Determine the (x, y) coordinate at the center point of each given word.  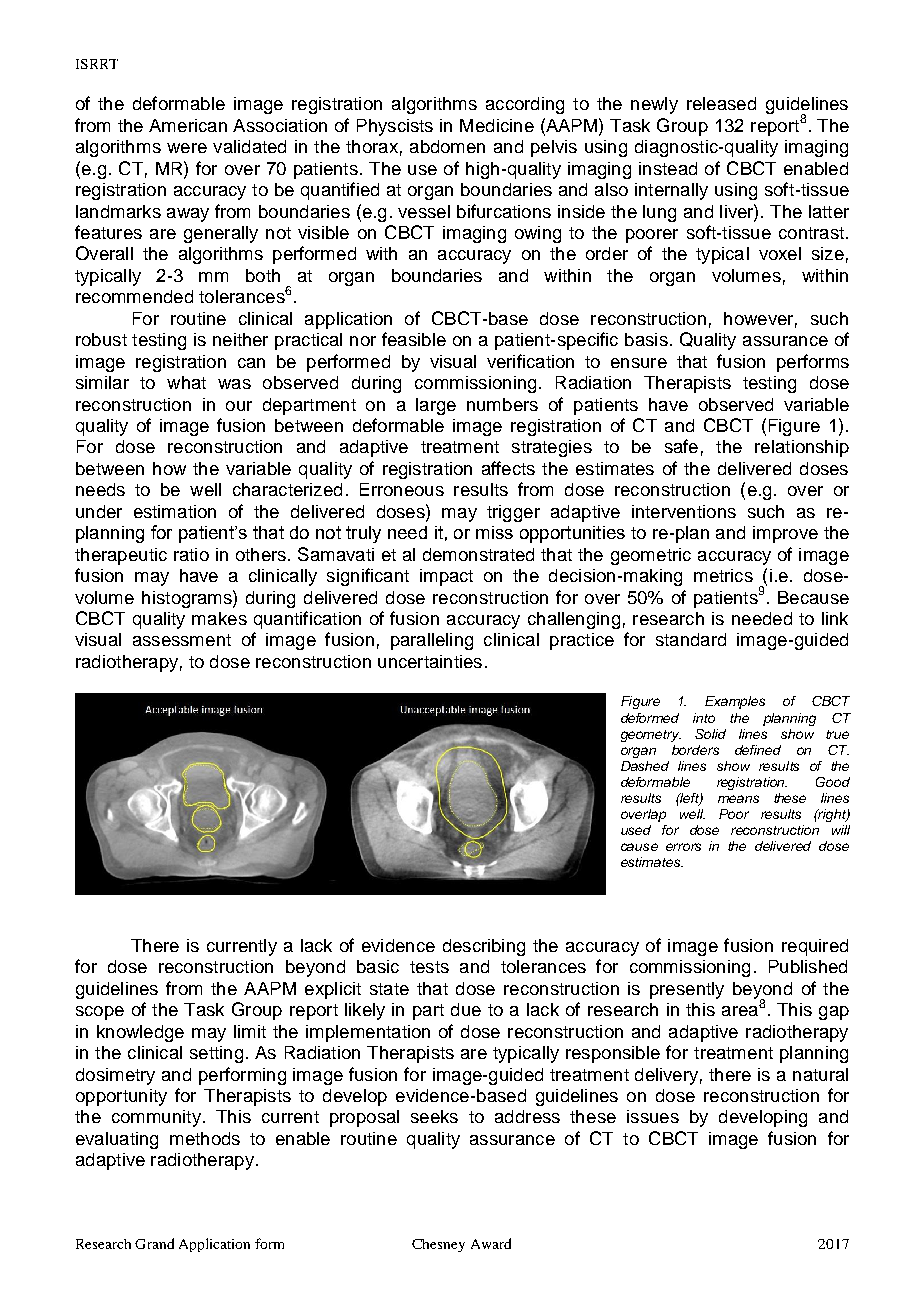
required (815, 947)
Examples (735, 702)
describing (484, 947)
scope (100, 1013)
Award (491, 1243)
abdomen (447, 146)
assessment (182, 640)
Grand (154, 1243)
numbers (502, 404)
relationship (802, 448)
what (186, 382)
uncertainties (430, 661)
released (721, 103)
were (187, 148)
